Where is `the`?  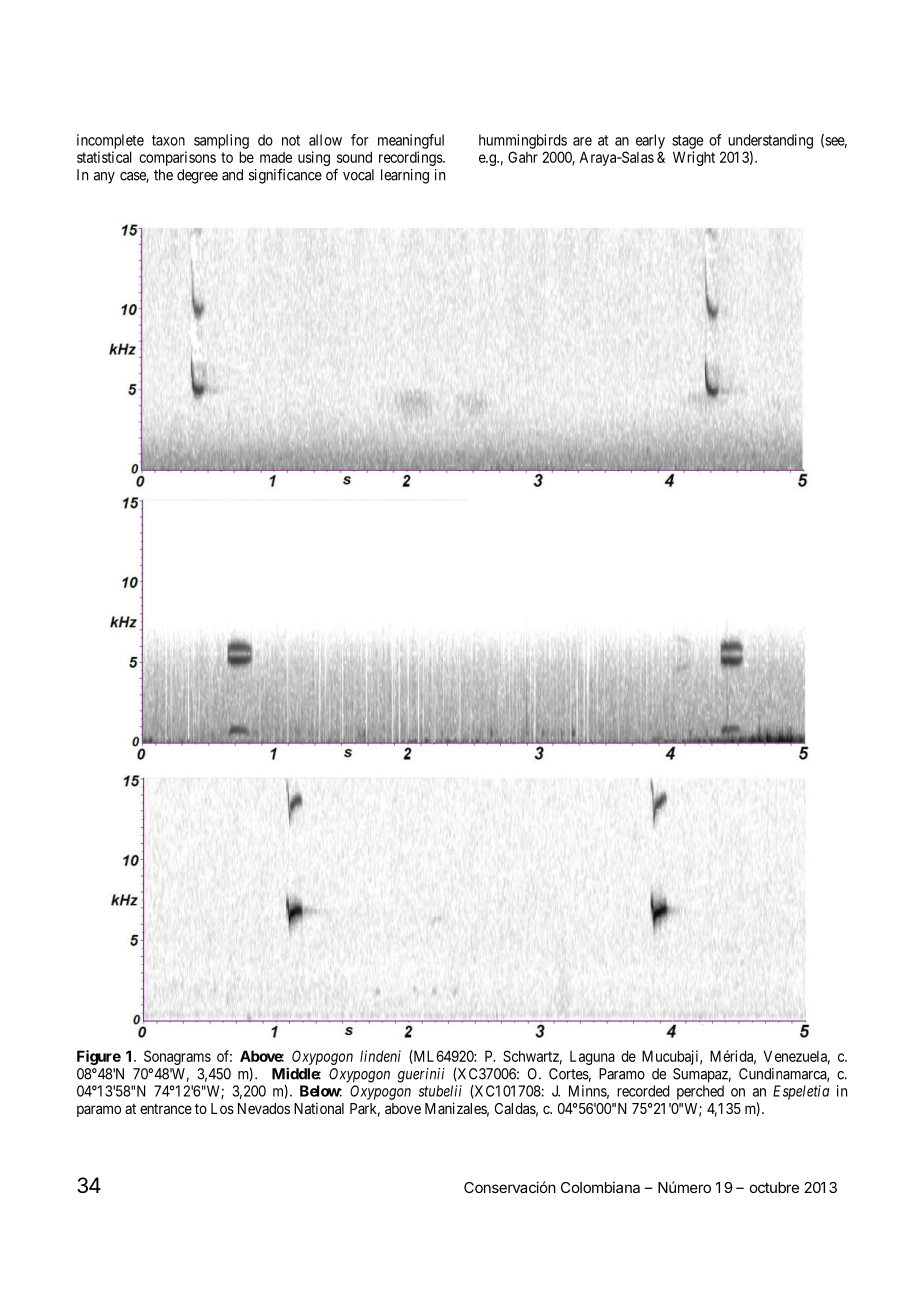 the is located at coordinates (163, 175).
